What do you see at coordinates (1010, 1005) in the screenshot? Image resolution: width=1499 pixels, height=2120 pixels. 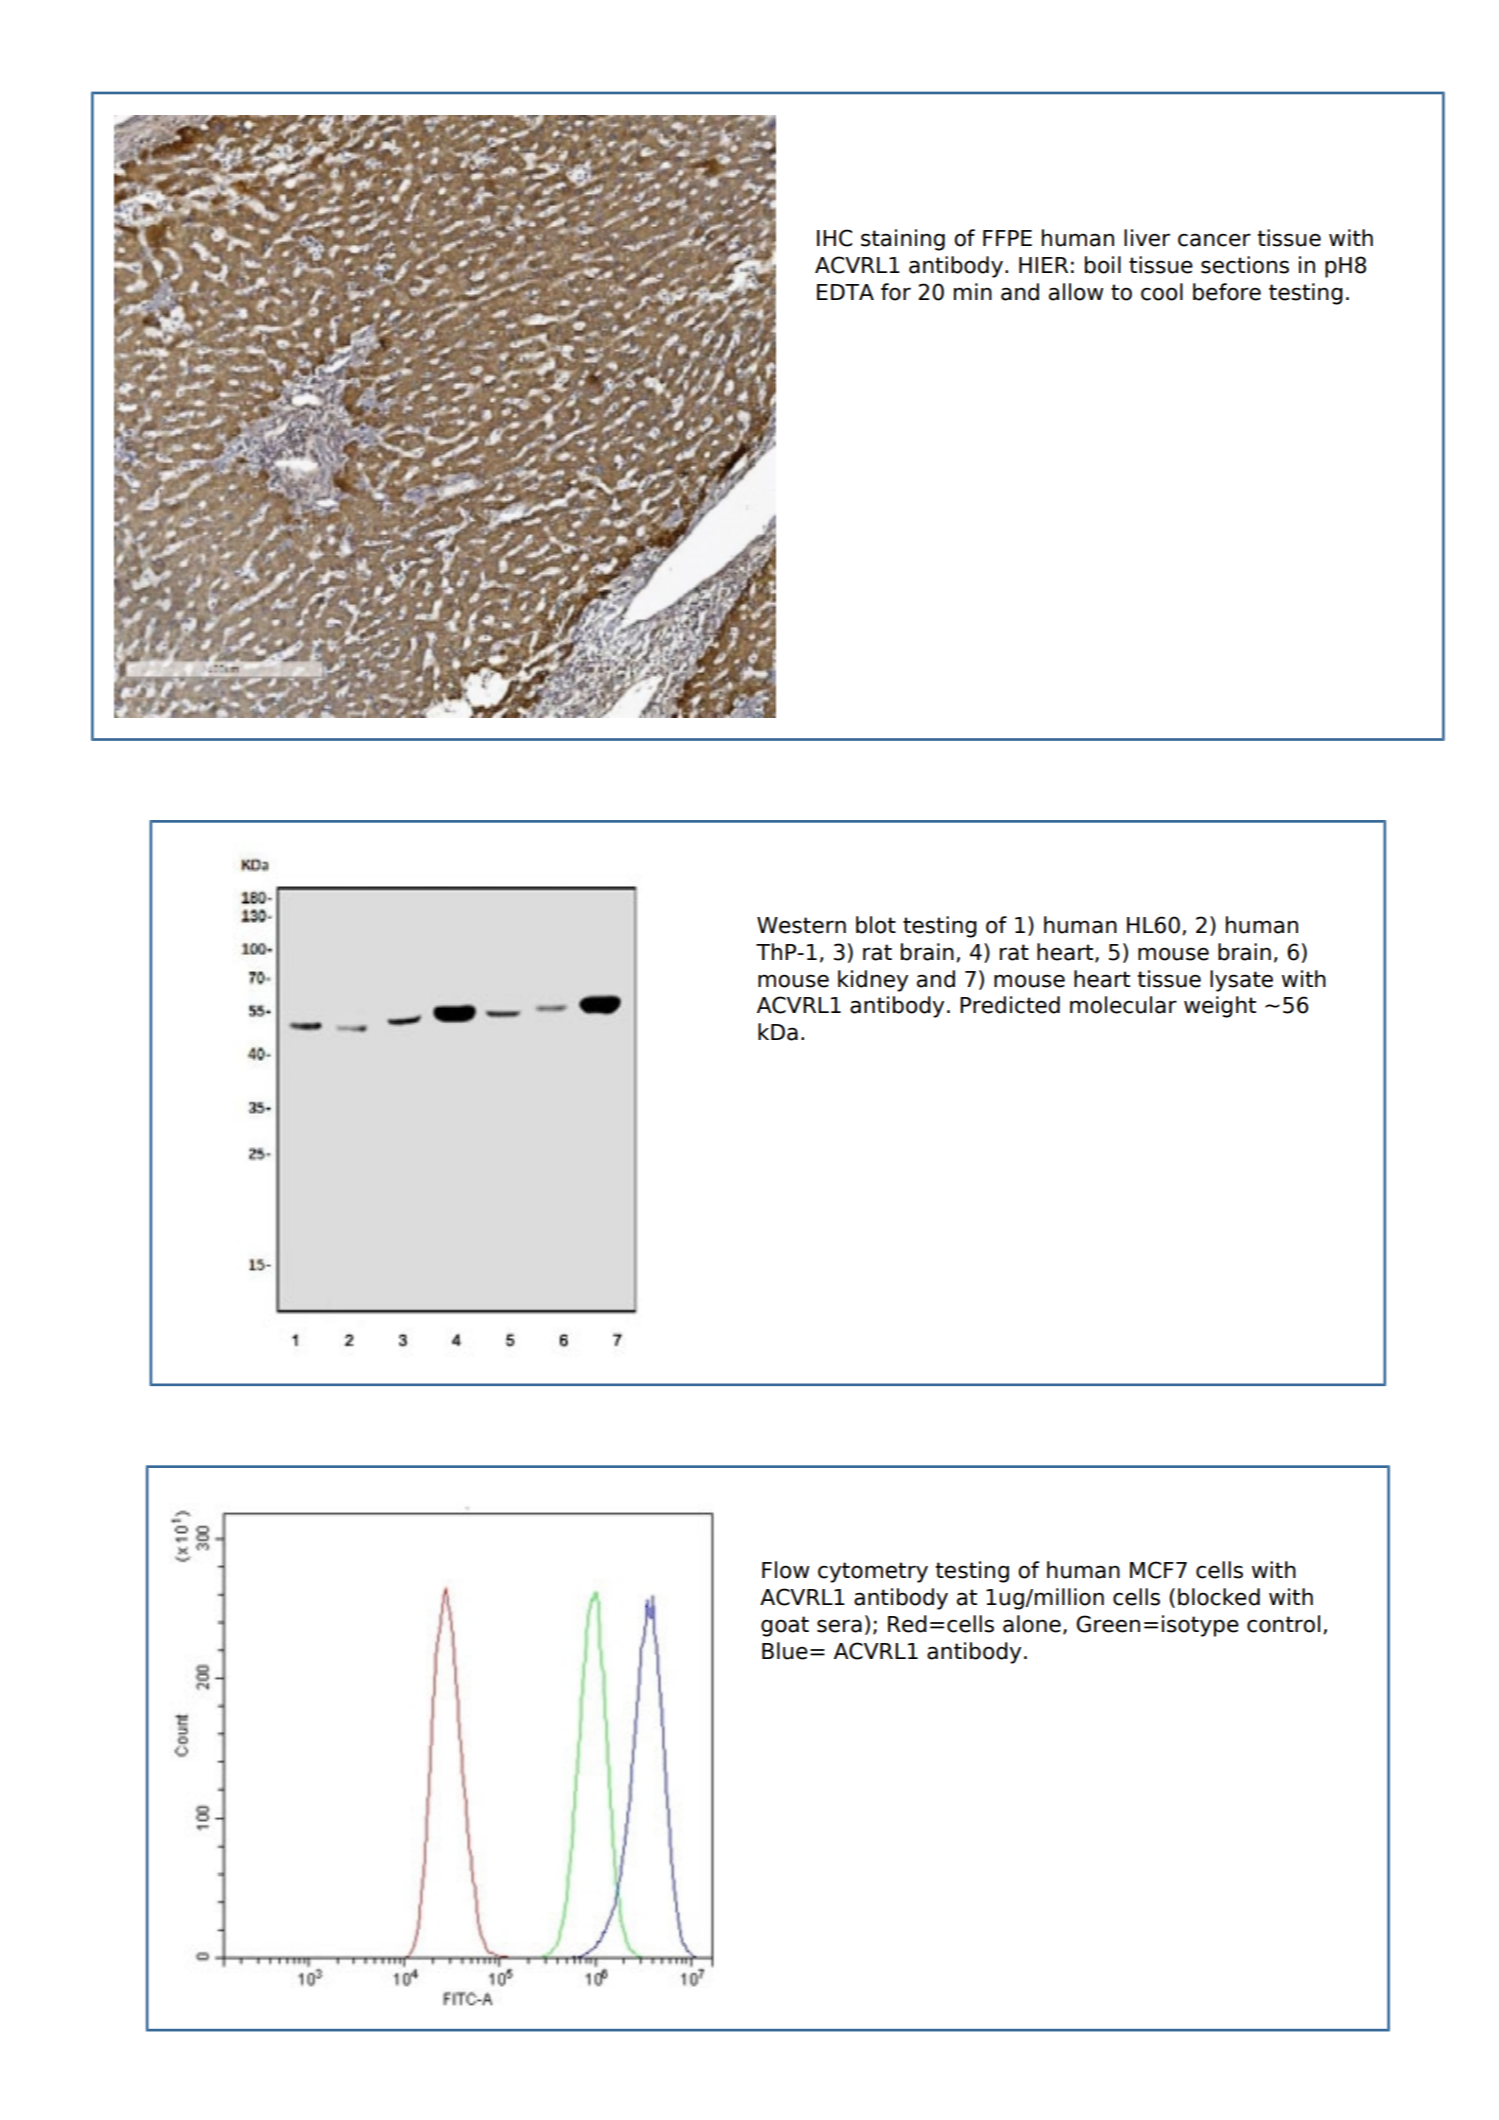 I see `Predicted` at bounding box center [1010, 1005].
